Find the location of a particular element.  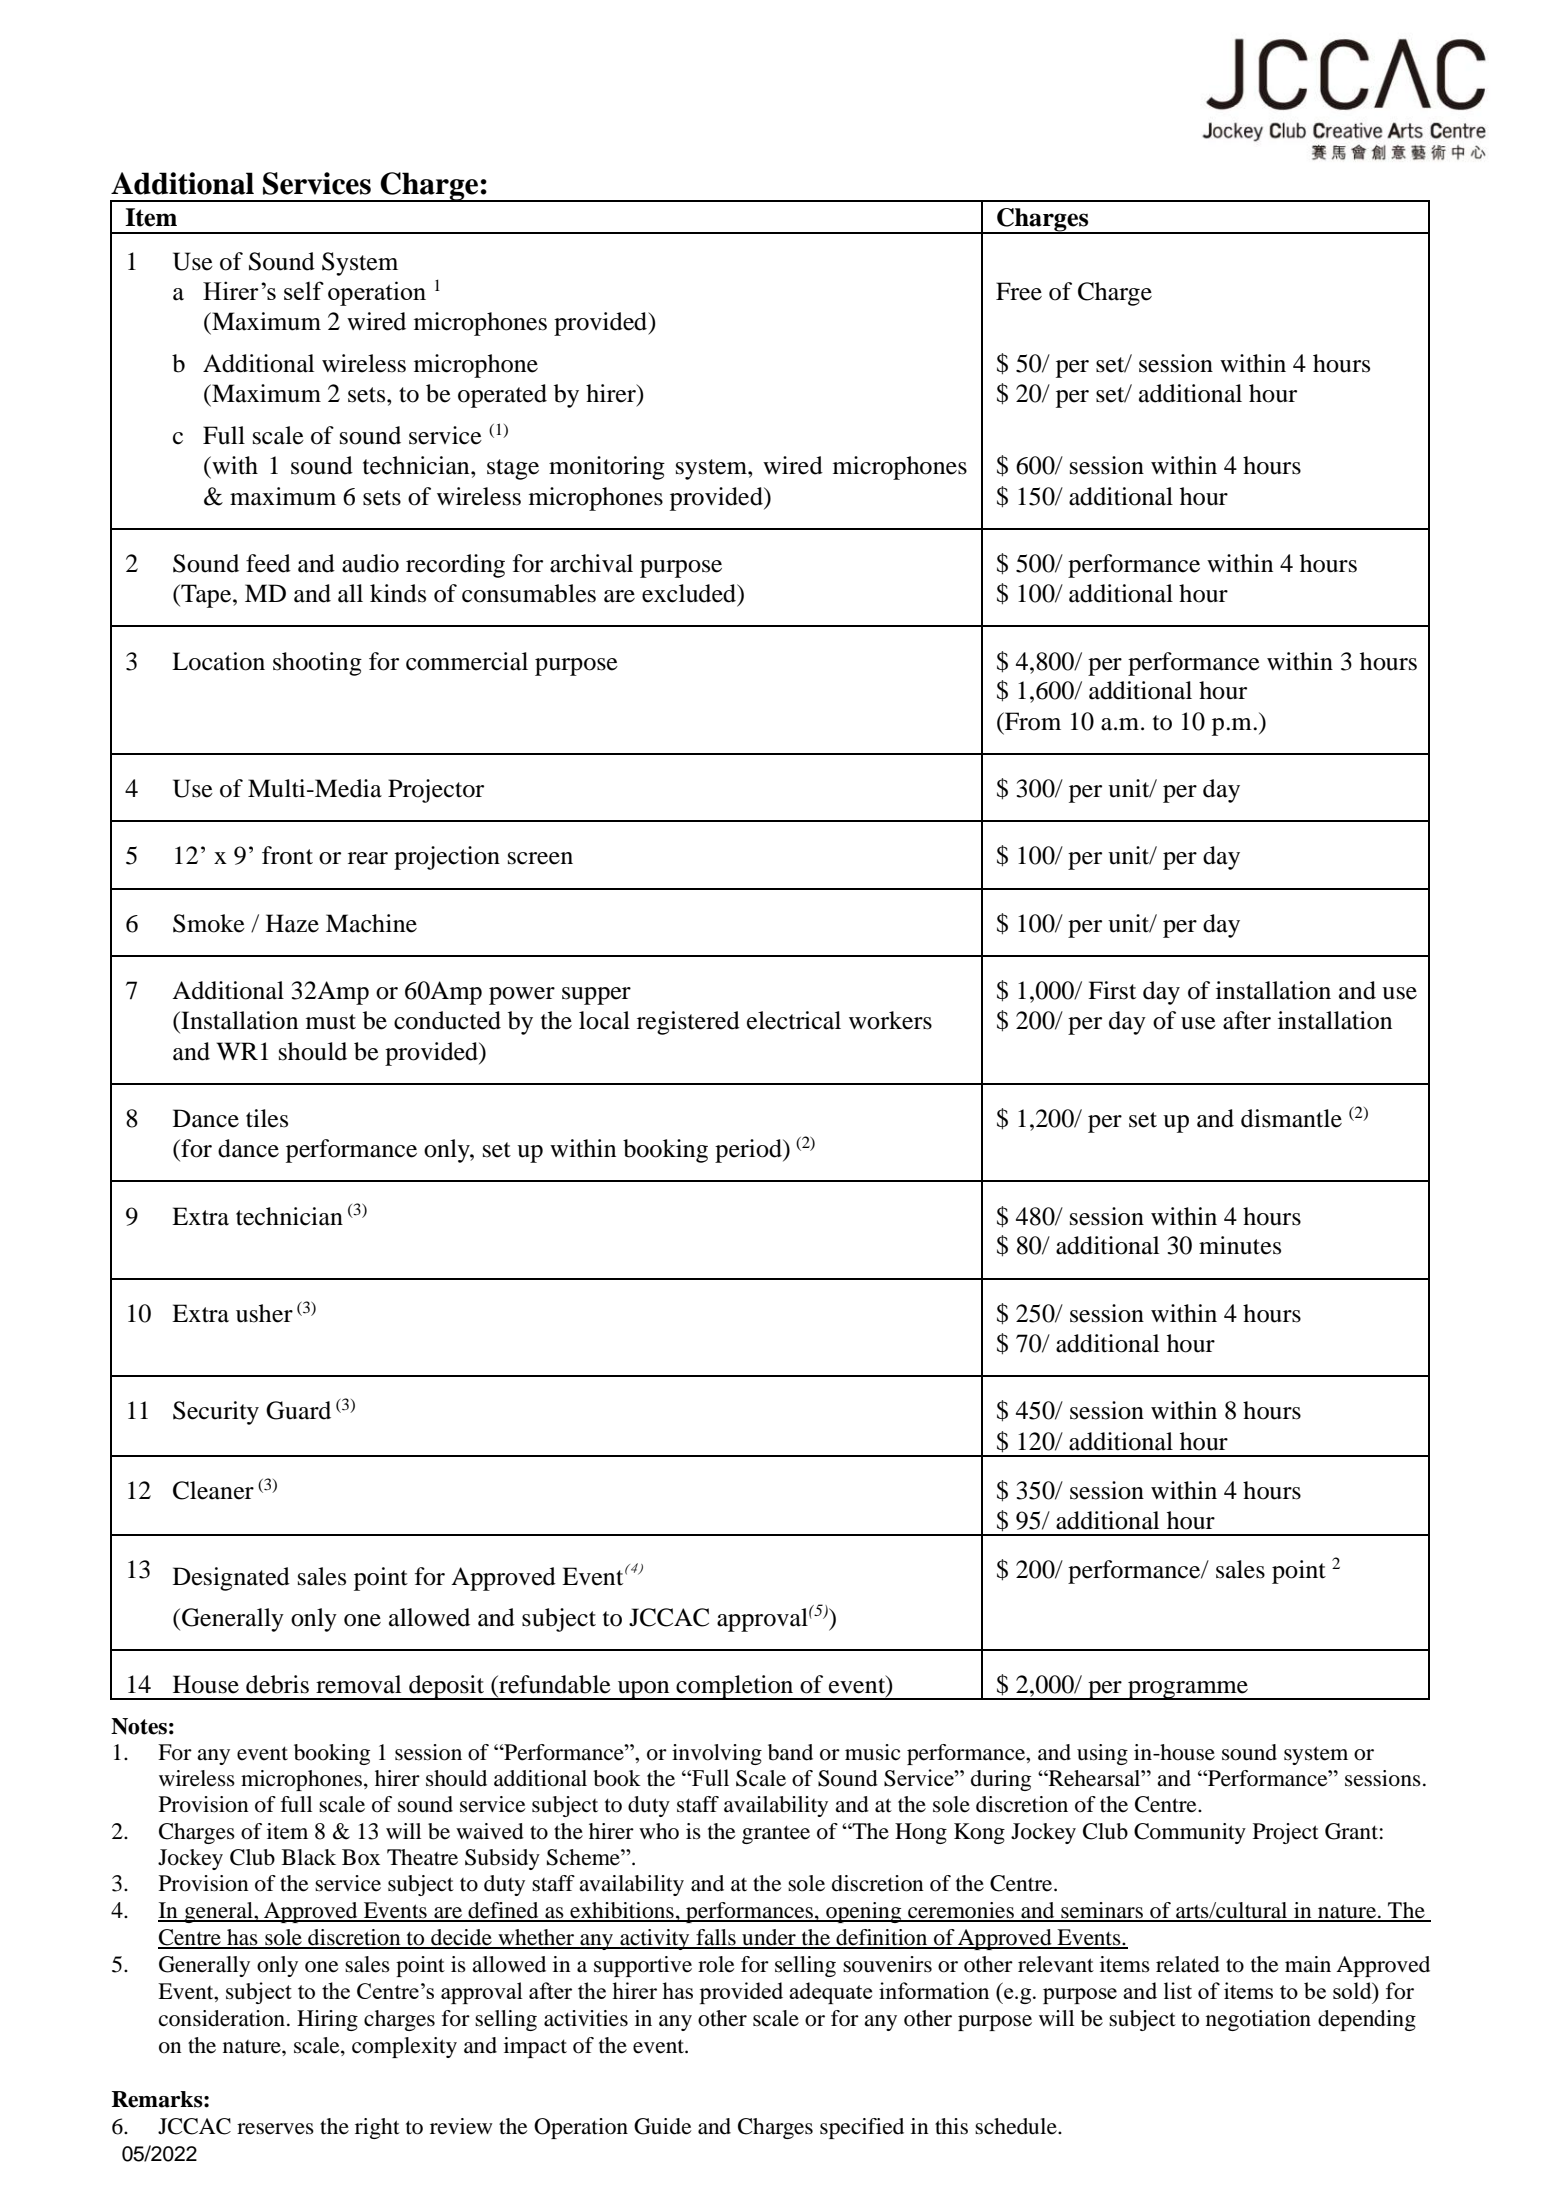

monitoring is located at coordinates (607, 468).
